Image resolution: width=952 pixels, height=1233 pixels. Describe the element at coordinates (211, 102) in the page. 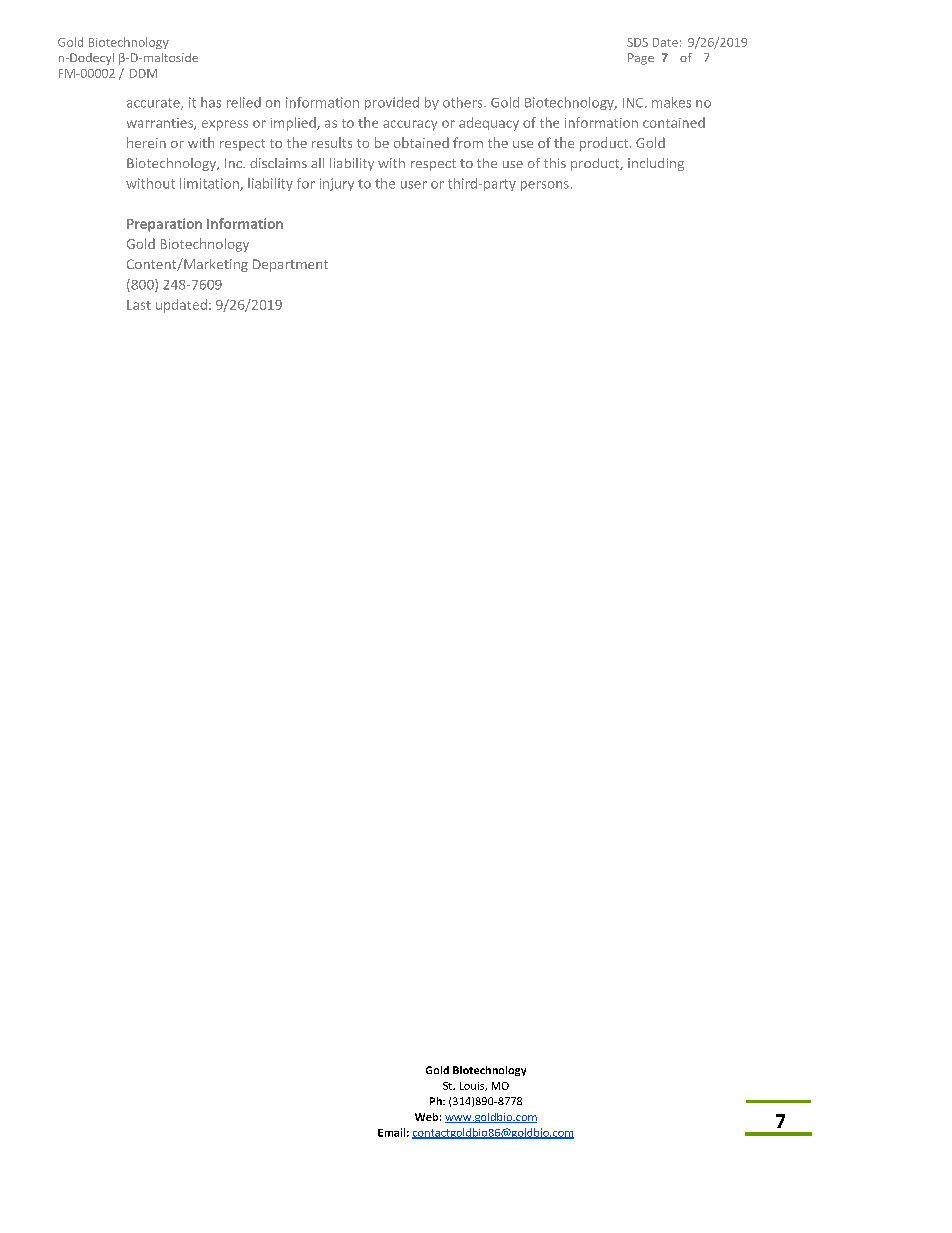

I see `has` at that location.
